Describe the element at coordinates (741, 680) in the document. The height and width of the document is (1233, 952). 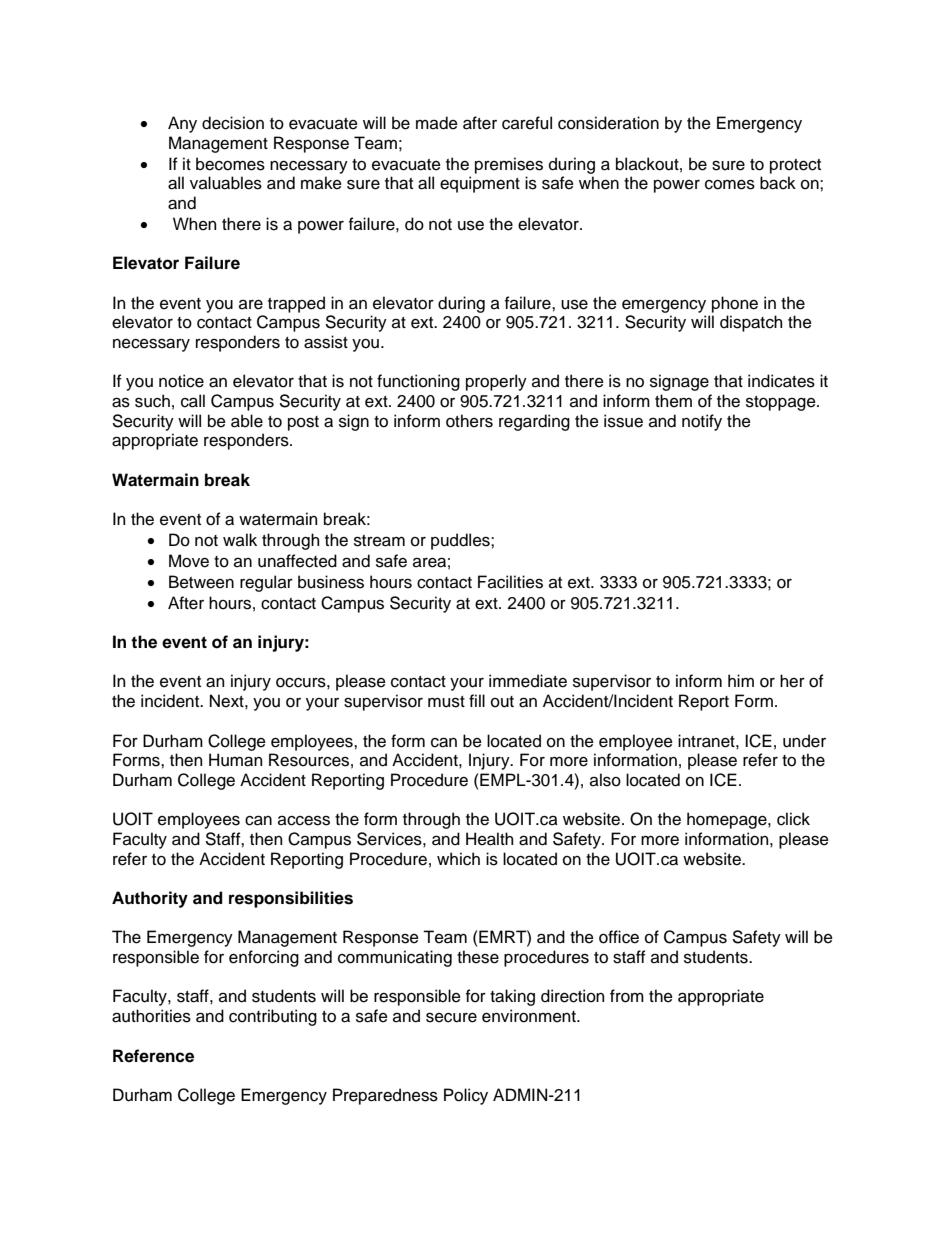
I see `him` at that location.
